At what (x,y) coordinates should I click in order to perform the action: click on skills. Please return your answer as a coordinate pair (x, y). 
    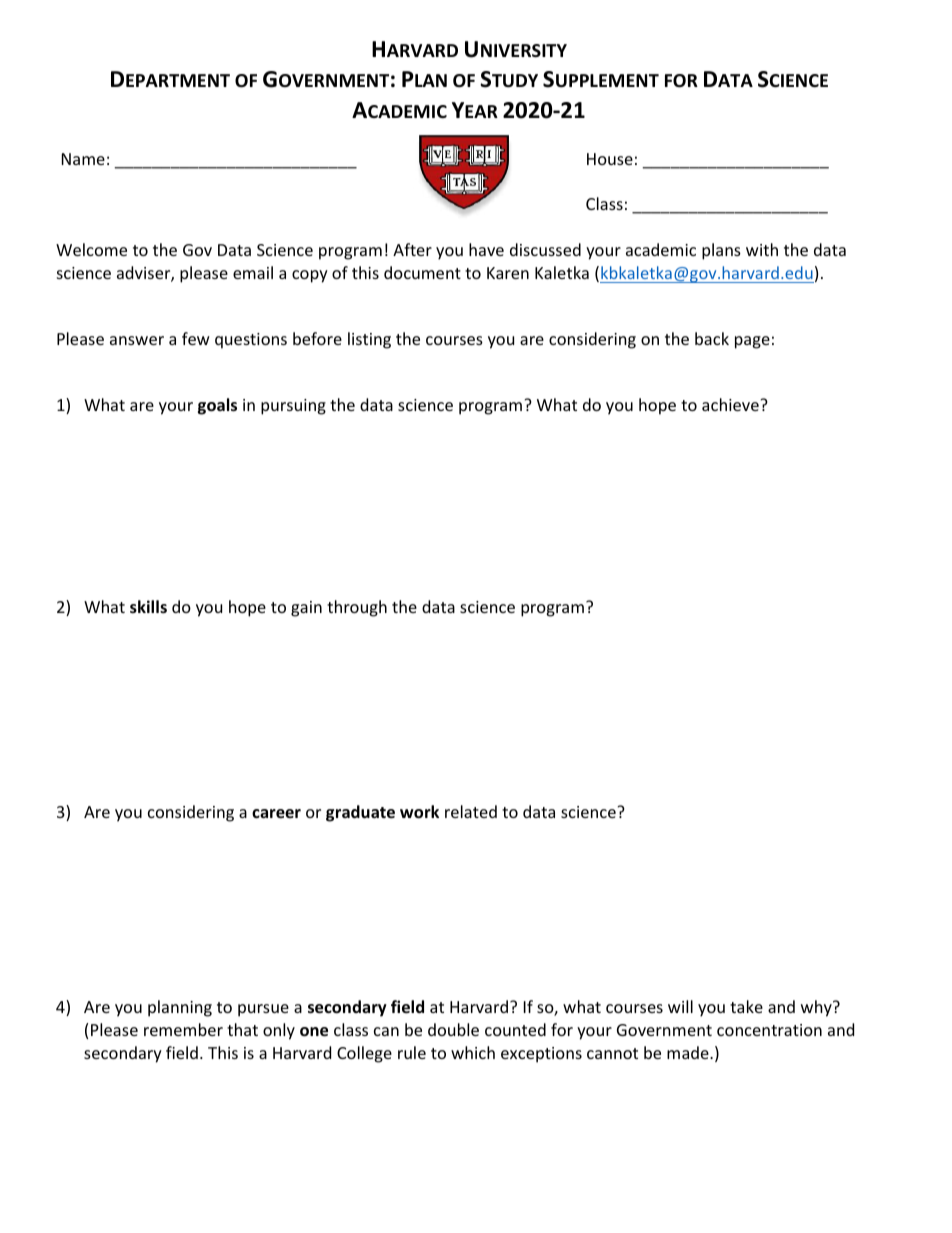
    Looking at the image, I should click on (148, 607).
